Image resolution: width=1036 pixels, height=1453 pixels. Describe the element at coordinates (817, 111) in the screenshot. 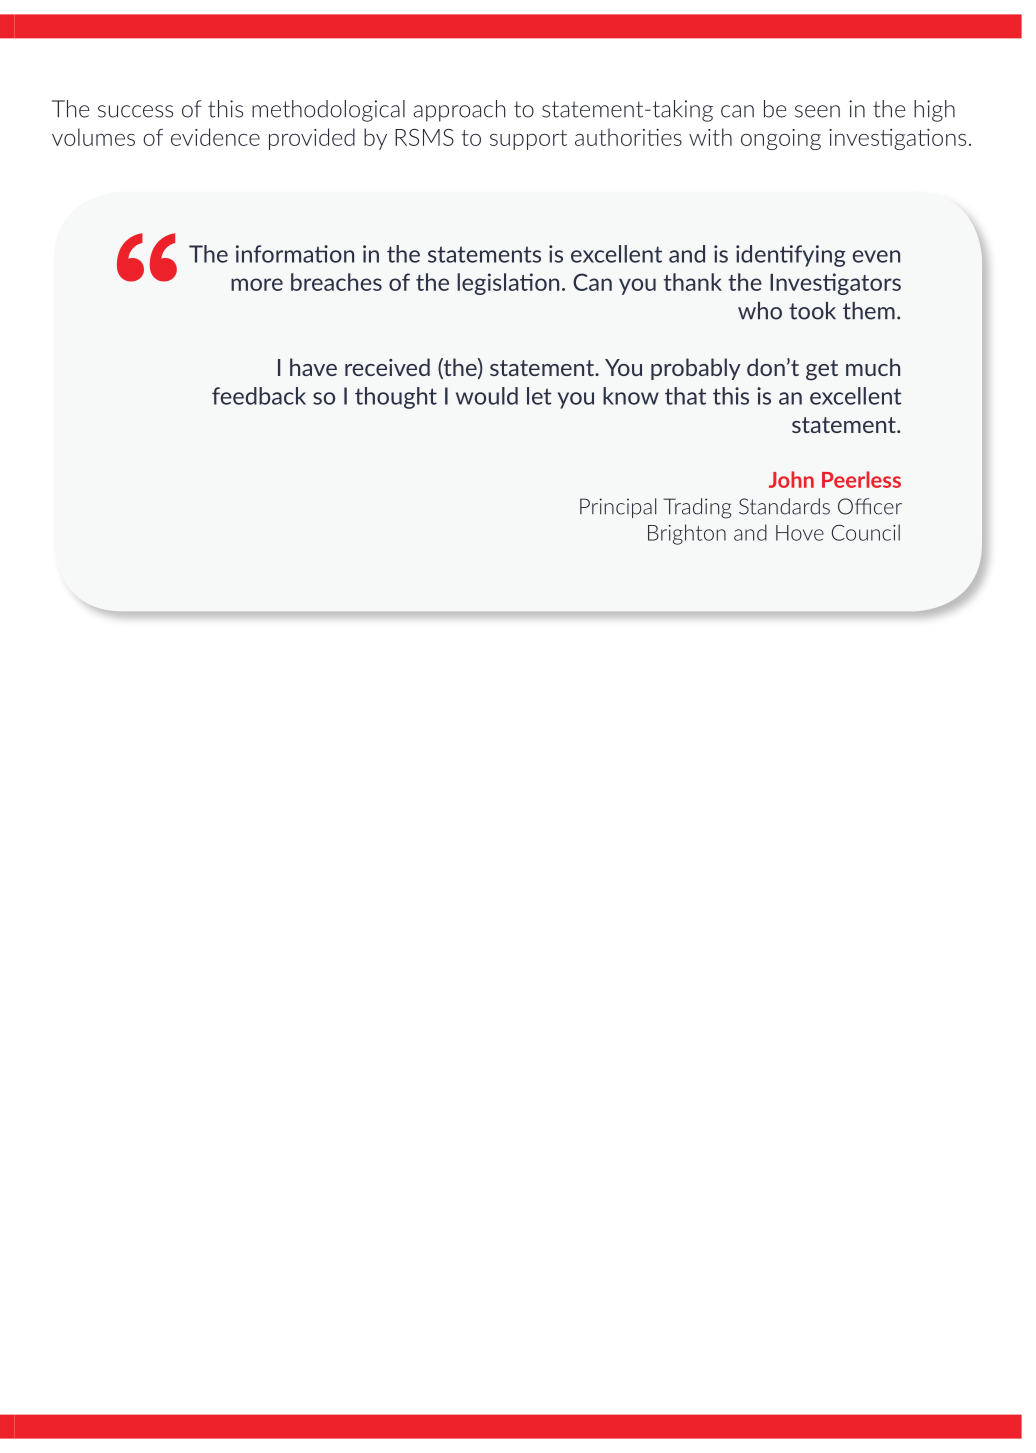

I see `seen` at that location.
